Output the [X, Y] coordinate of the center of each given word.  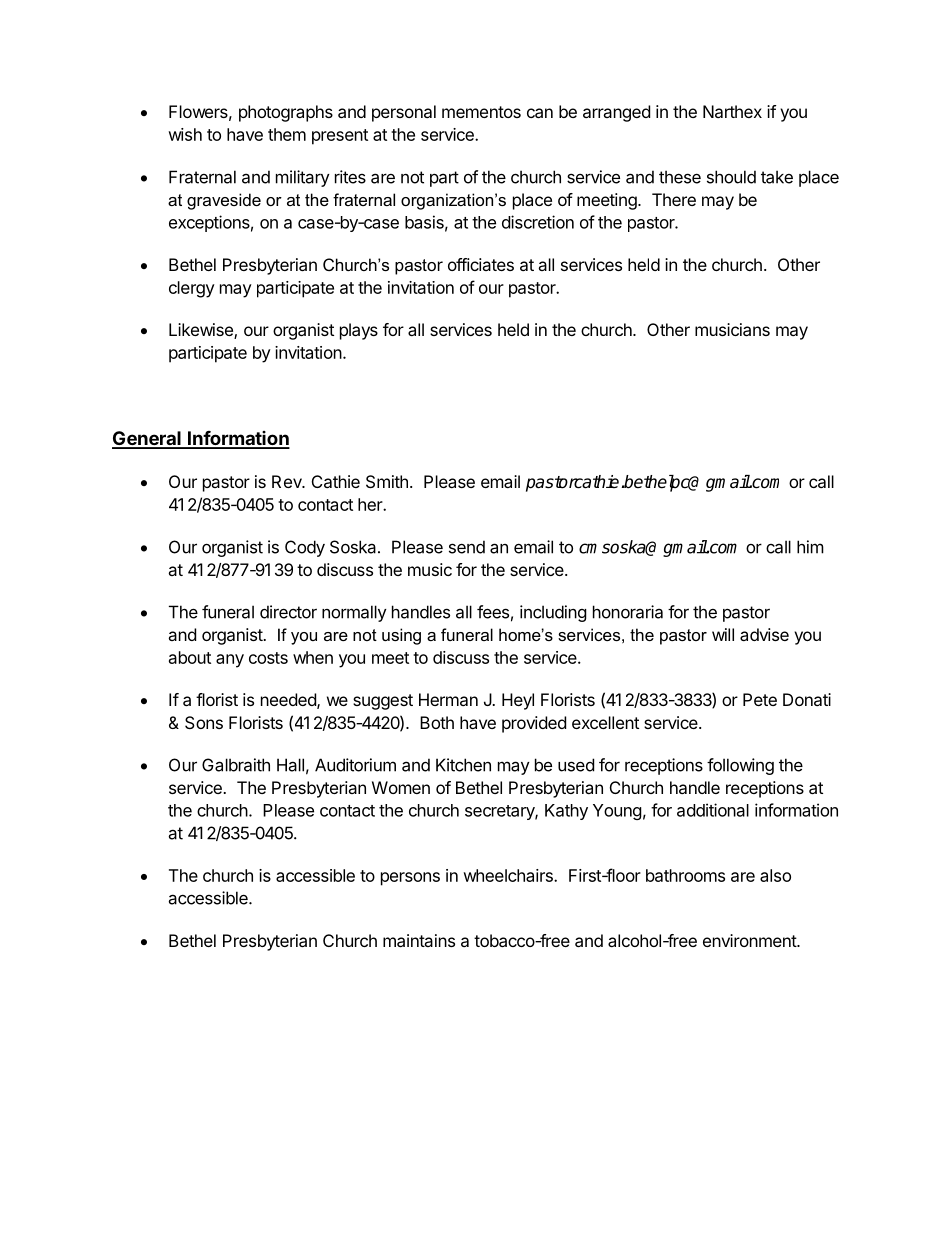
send [467, 547]
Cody [305, 548]
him [810, 547]
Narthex [732, 111]
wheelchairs [509, 875]
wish [185, 134]
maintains [419, 940]
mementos [481, 112]
